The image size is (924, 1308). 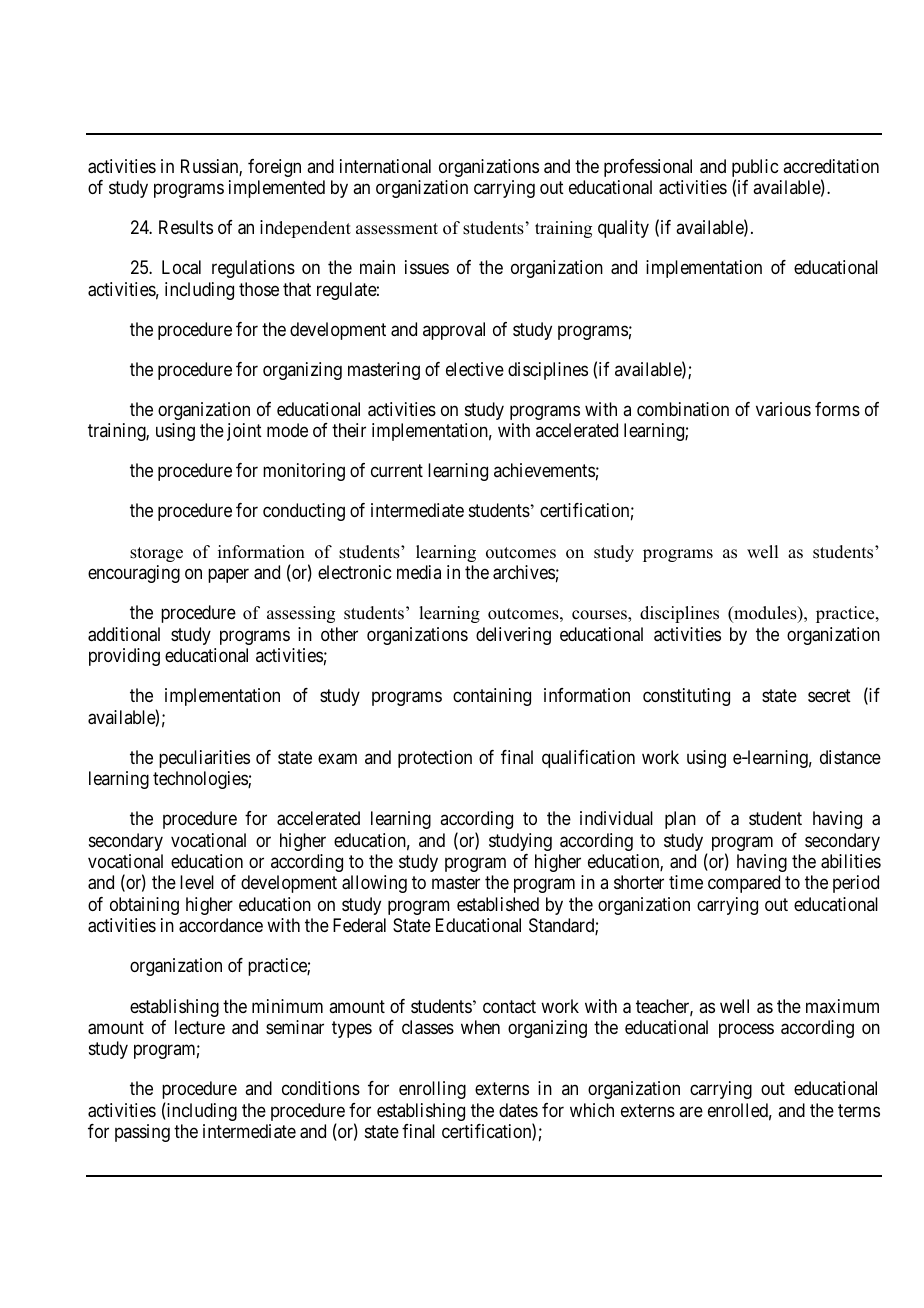 What do you see at coordinates (518, 1110) in the document?
I see `dates` at bounding box center [518, 1110].
